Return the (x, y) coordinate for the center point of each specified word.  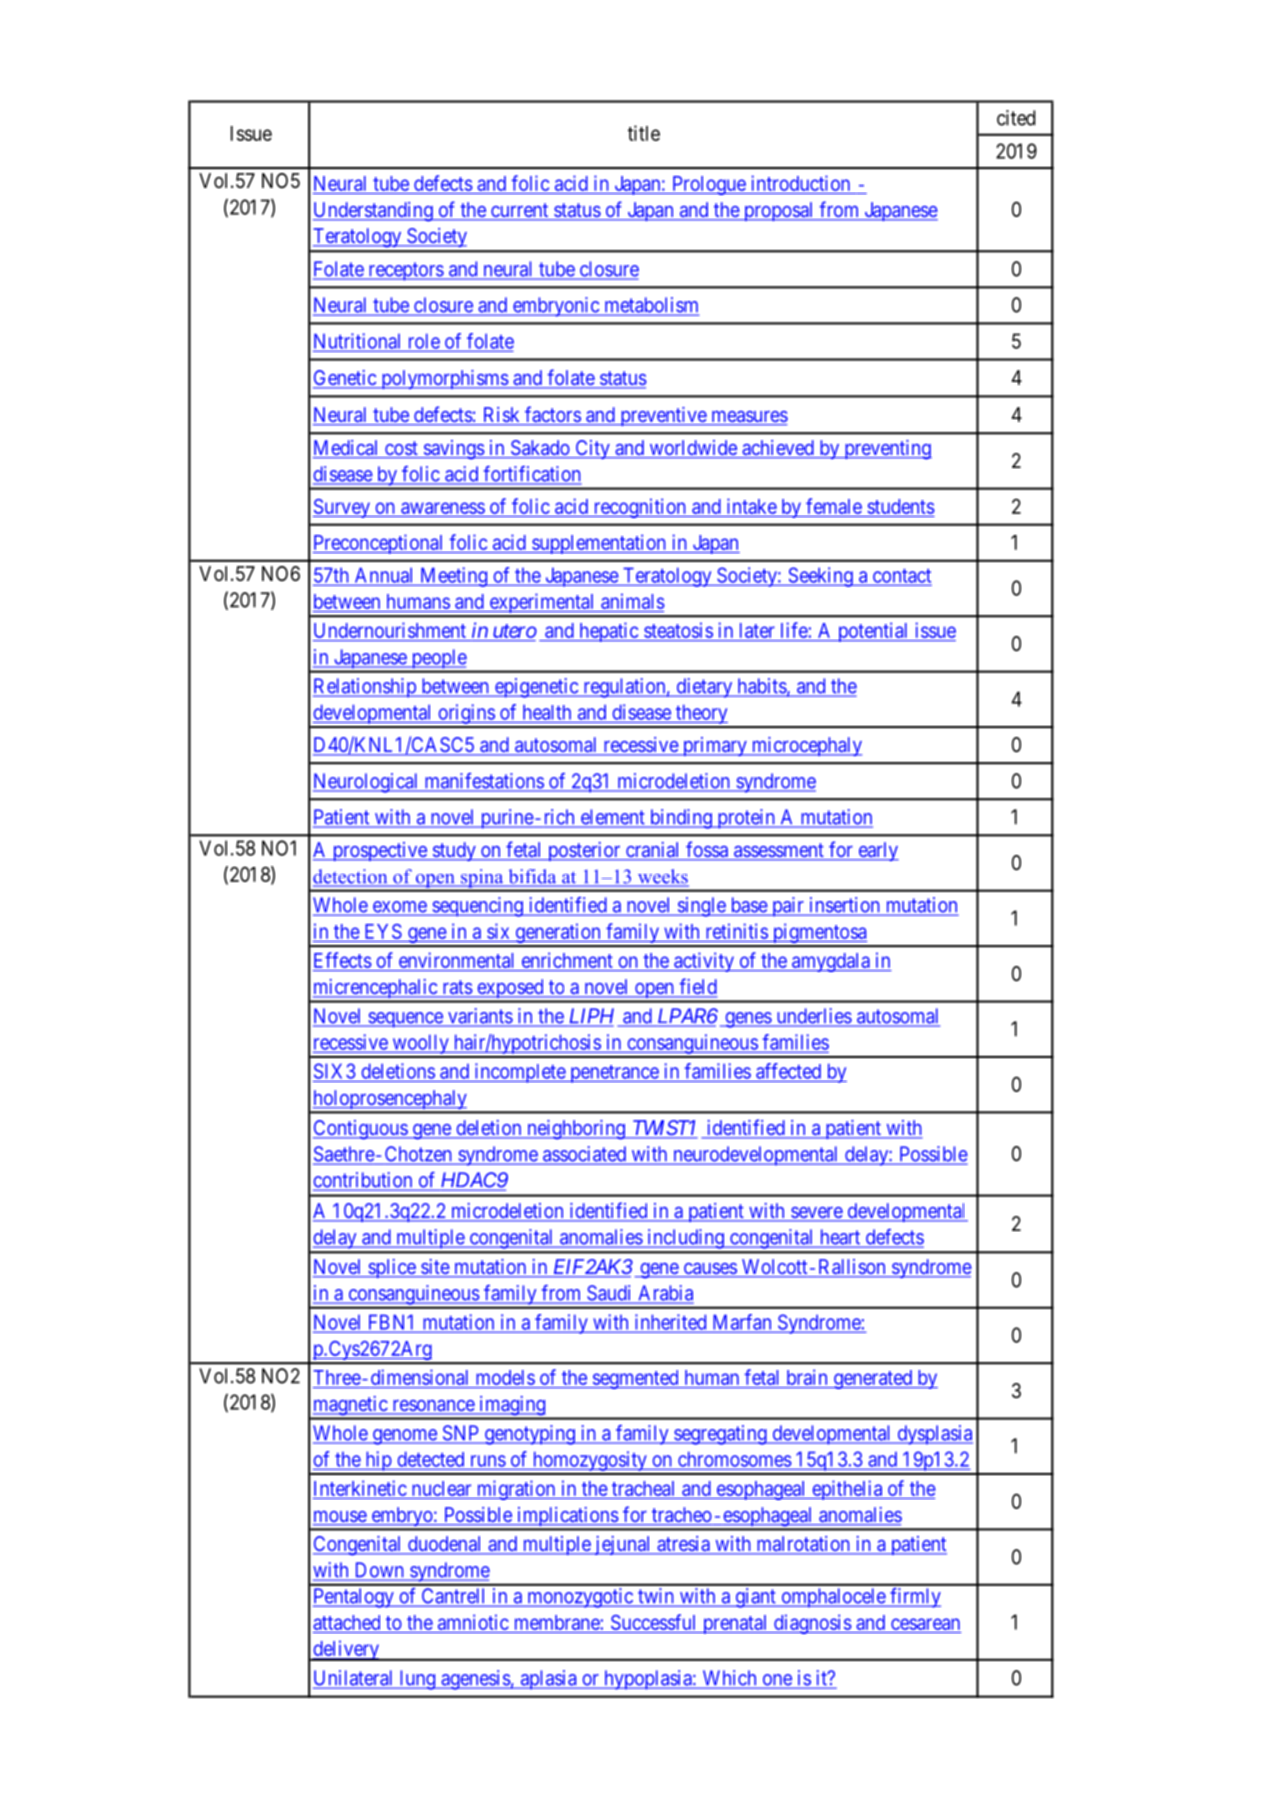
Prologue (708, 185)
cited (1016, 118)
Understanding (374, 212)
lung (417, 1680)
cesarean (925, 1624)
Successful (653, 1622)
